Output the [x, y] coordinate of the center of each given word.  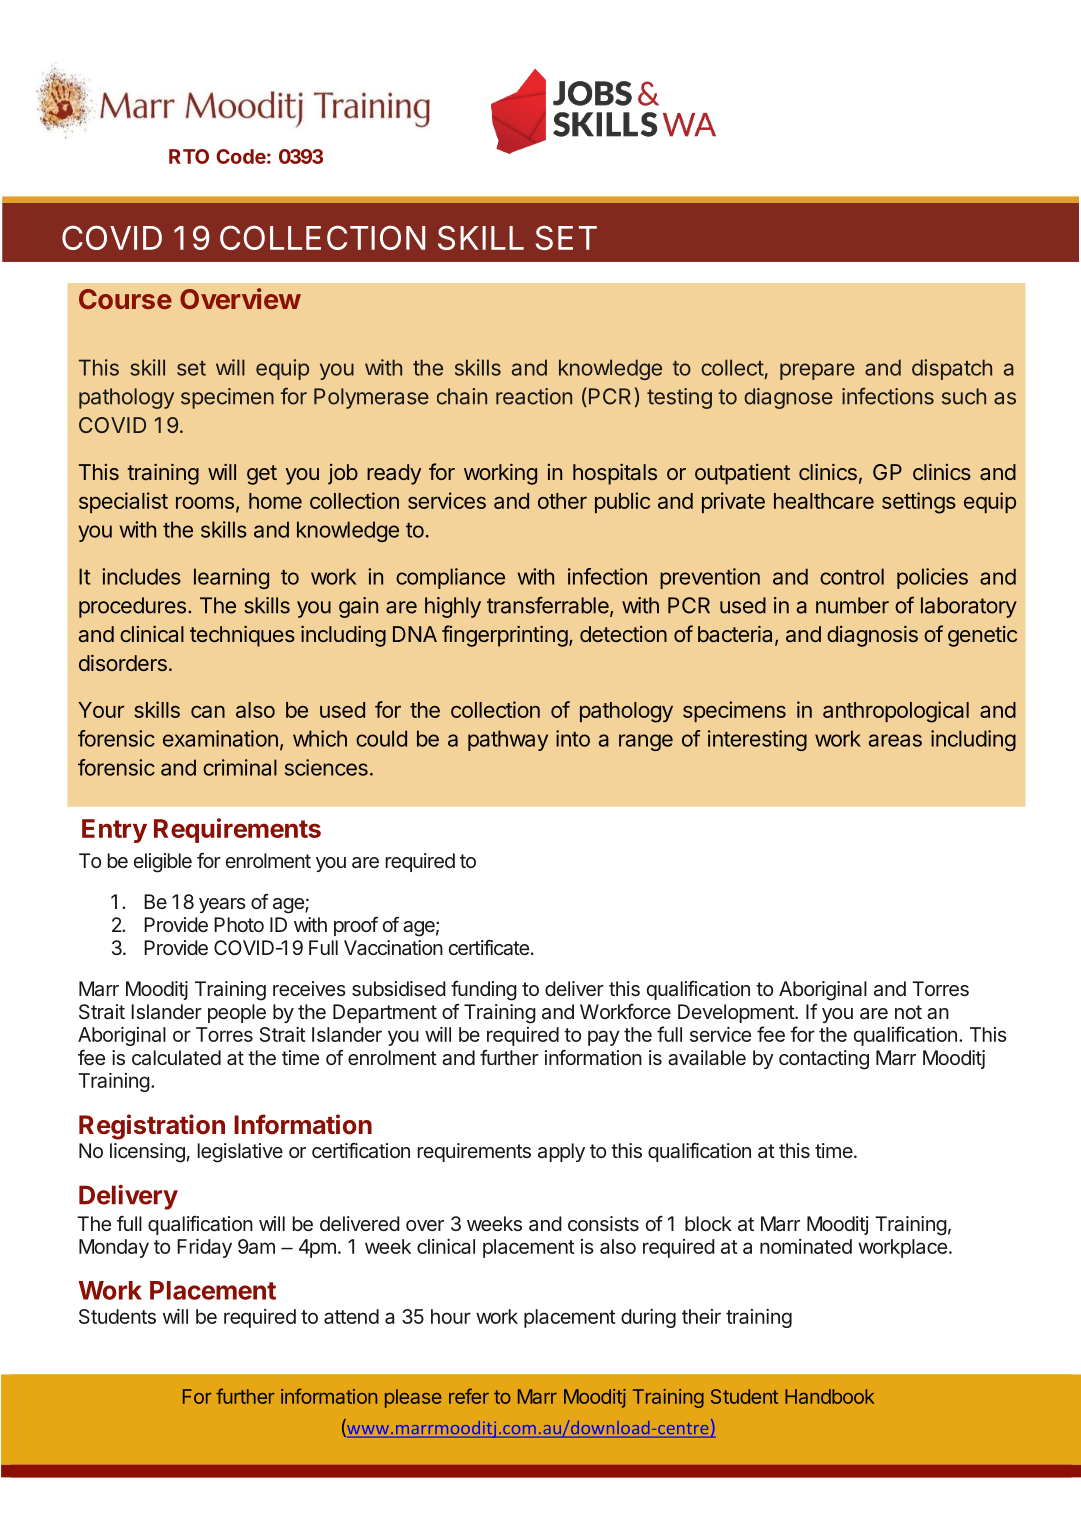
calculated [176, 1058]
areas [895, 740]
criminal [240, 767]
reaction [534, 396]
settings [919, 503]
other [562, 501]
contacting [824, 1060]
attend [351, 1316]
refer [469, 1396]
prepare [817, 371]
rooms [205, 502]
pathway [508, 740]
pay [603, 1038]
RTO [189, 156]
